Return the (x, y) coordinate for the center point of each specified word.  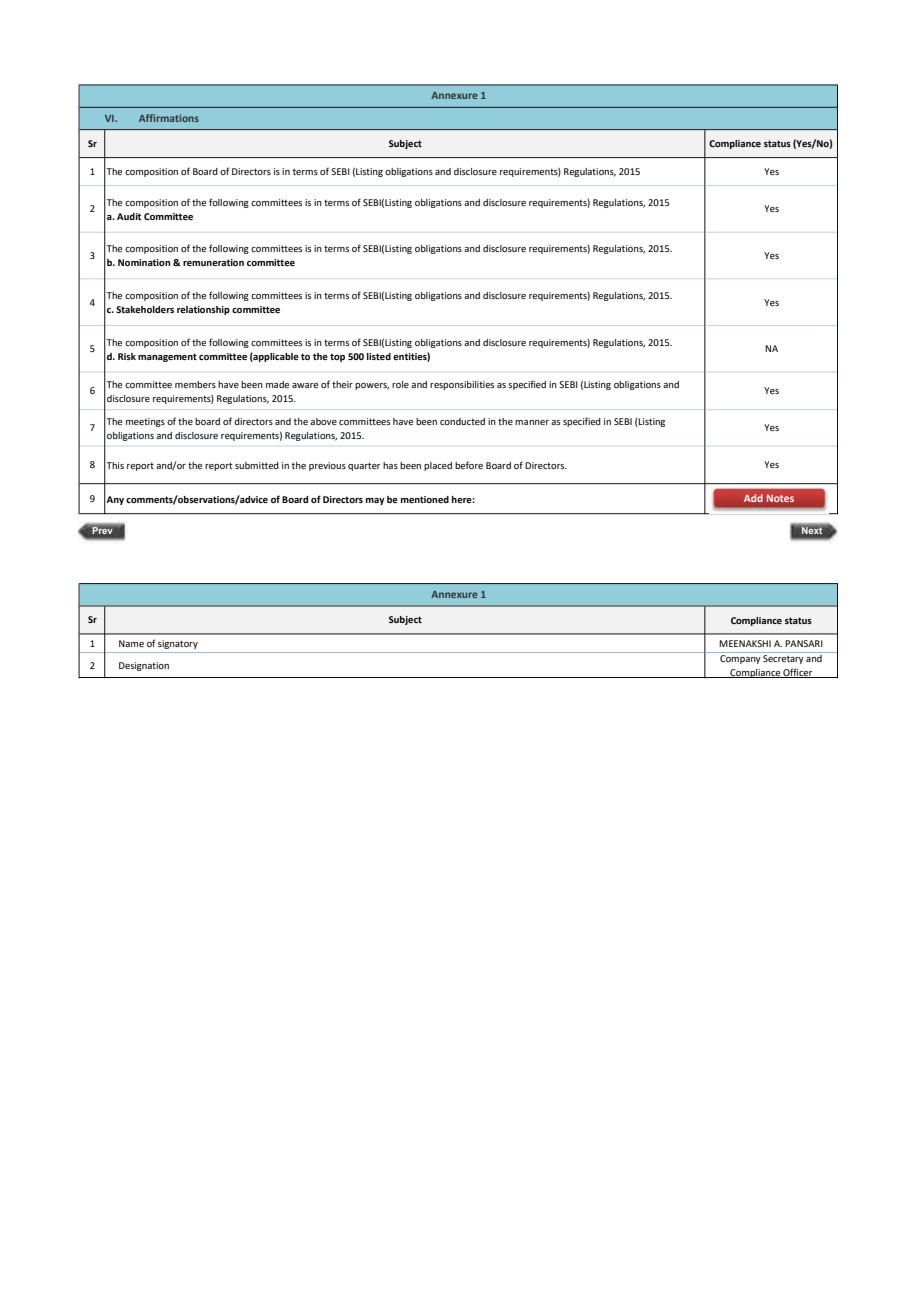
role (400, 384)
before (469, 465)
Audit (129, 216)
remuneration (213, 262)
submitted (257, 465)
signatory (178, 644)
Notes (780, 498)
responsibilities (462, 385)
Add (753, 498)
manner (532, 422)
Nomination (144, 262)
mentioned (425, 499)
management (167, 357)
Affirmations (169, 118)
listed (379, 356)
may (375, 501)
